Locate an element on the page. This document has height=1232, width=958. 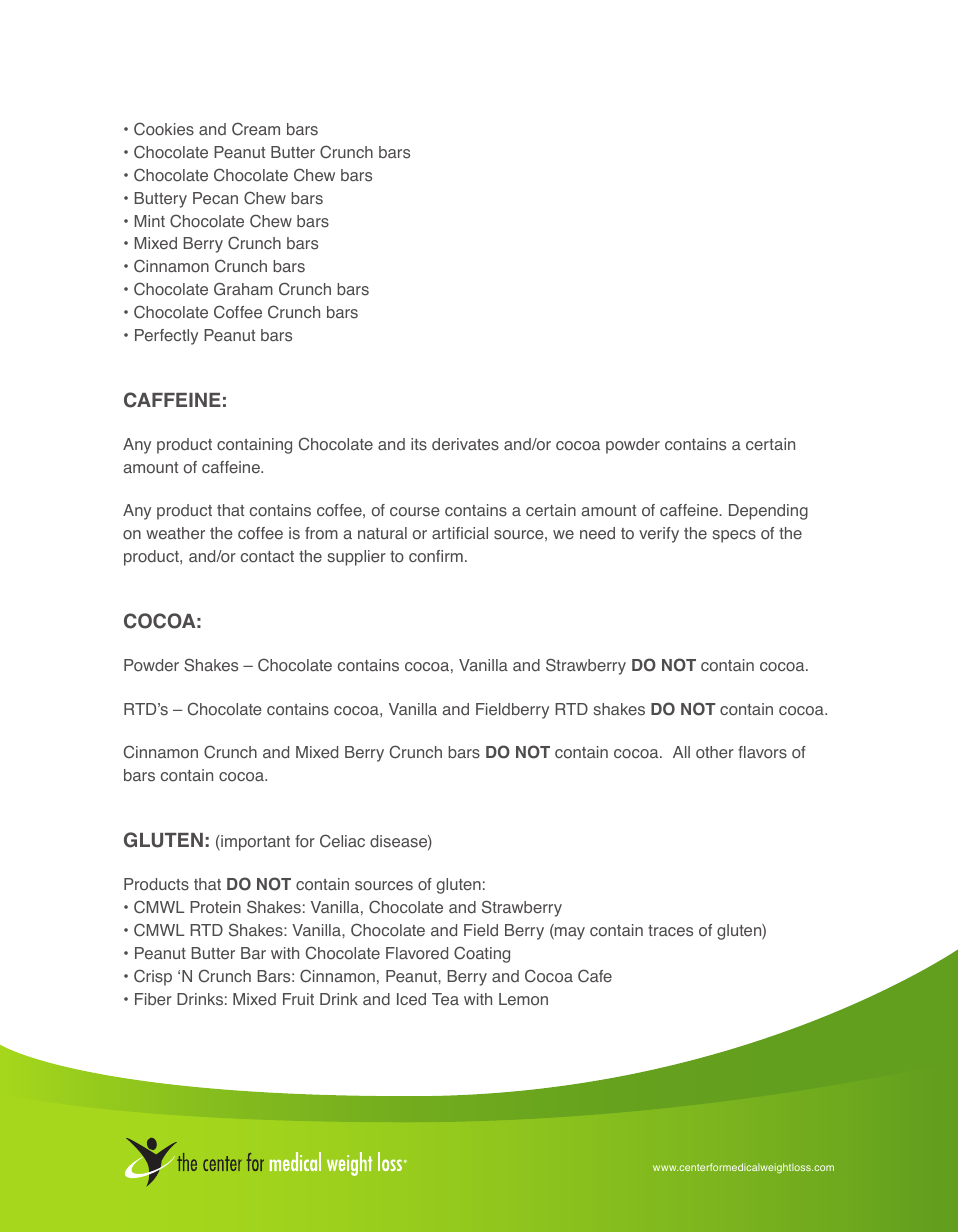
Depending is located at coordinates (768, 512).
